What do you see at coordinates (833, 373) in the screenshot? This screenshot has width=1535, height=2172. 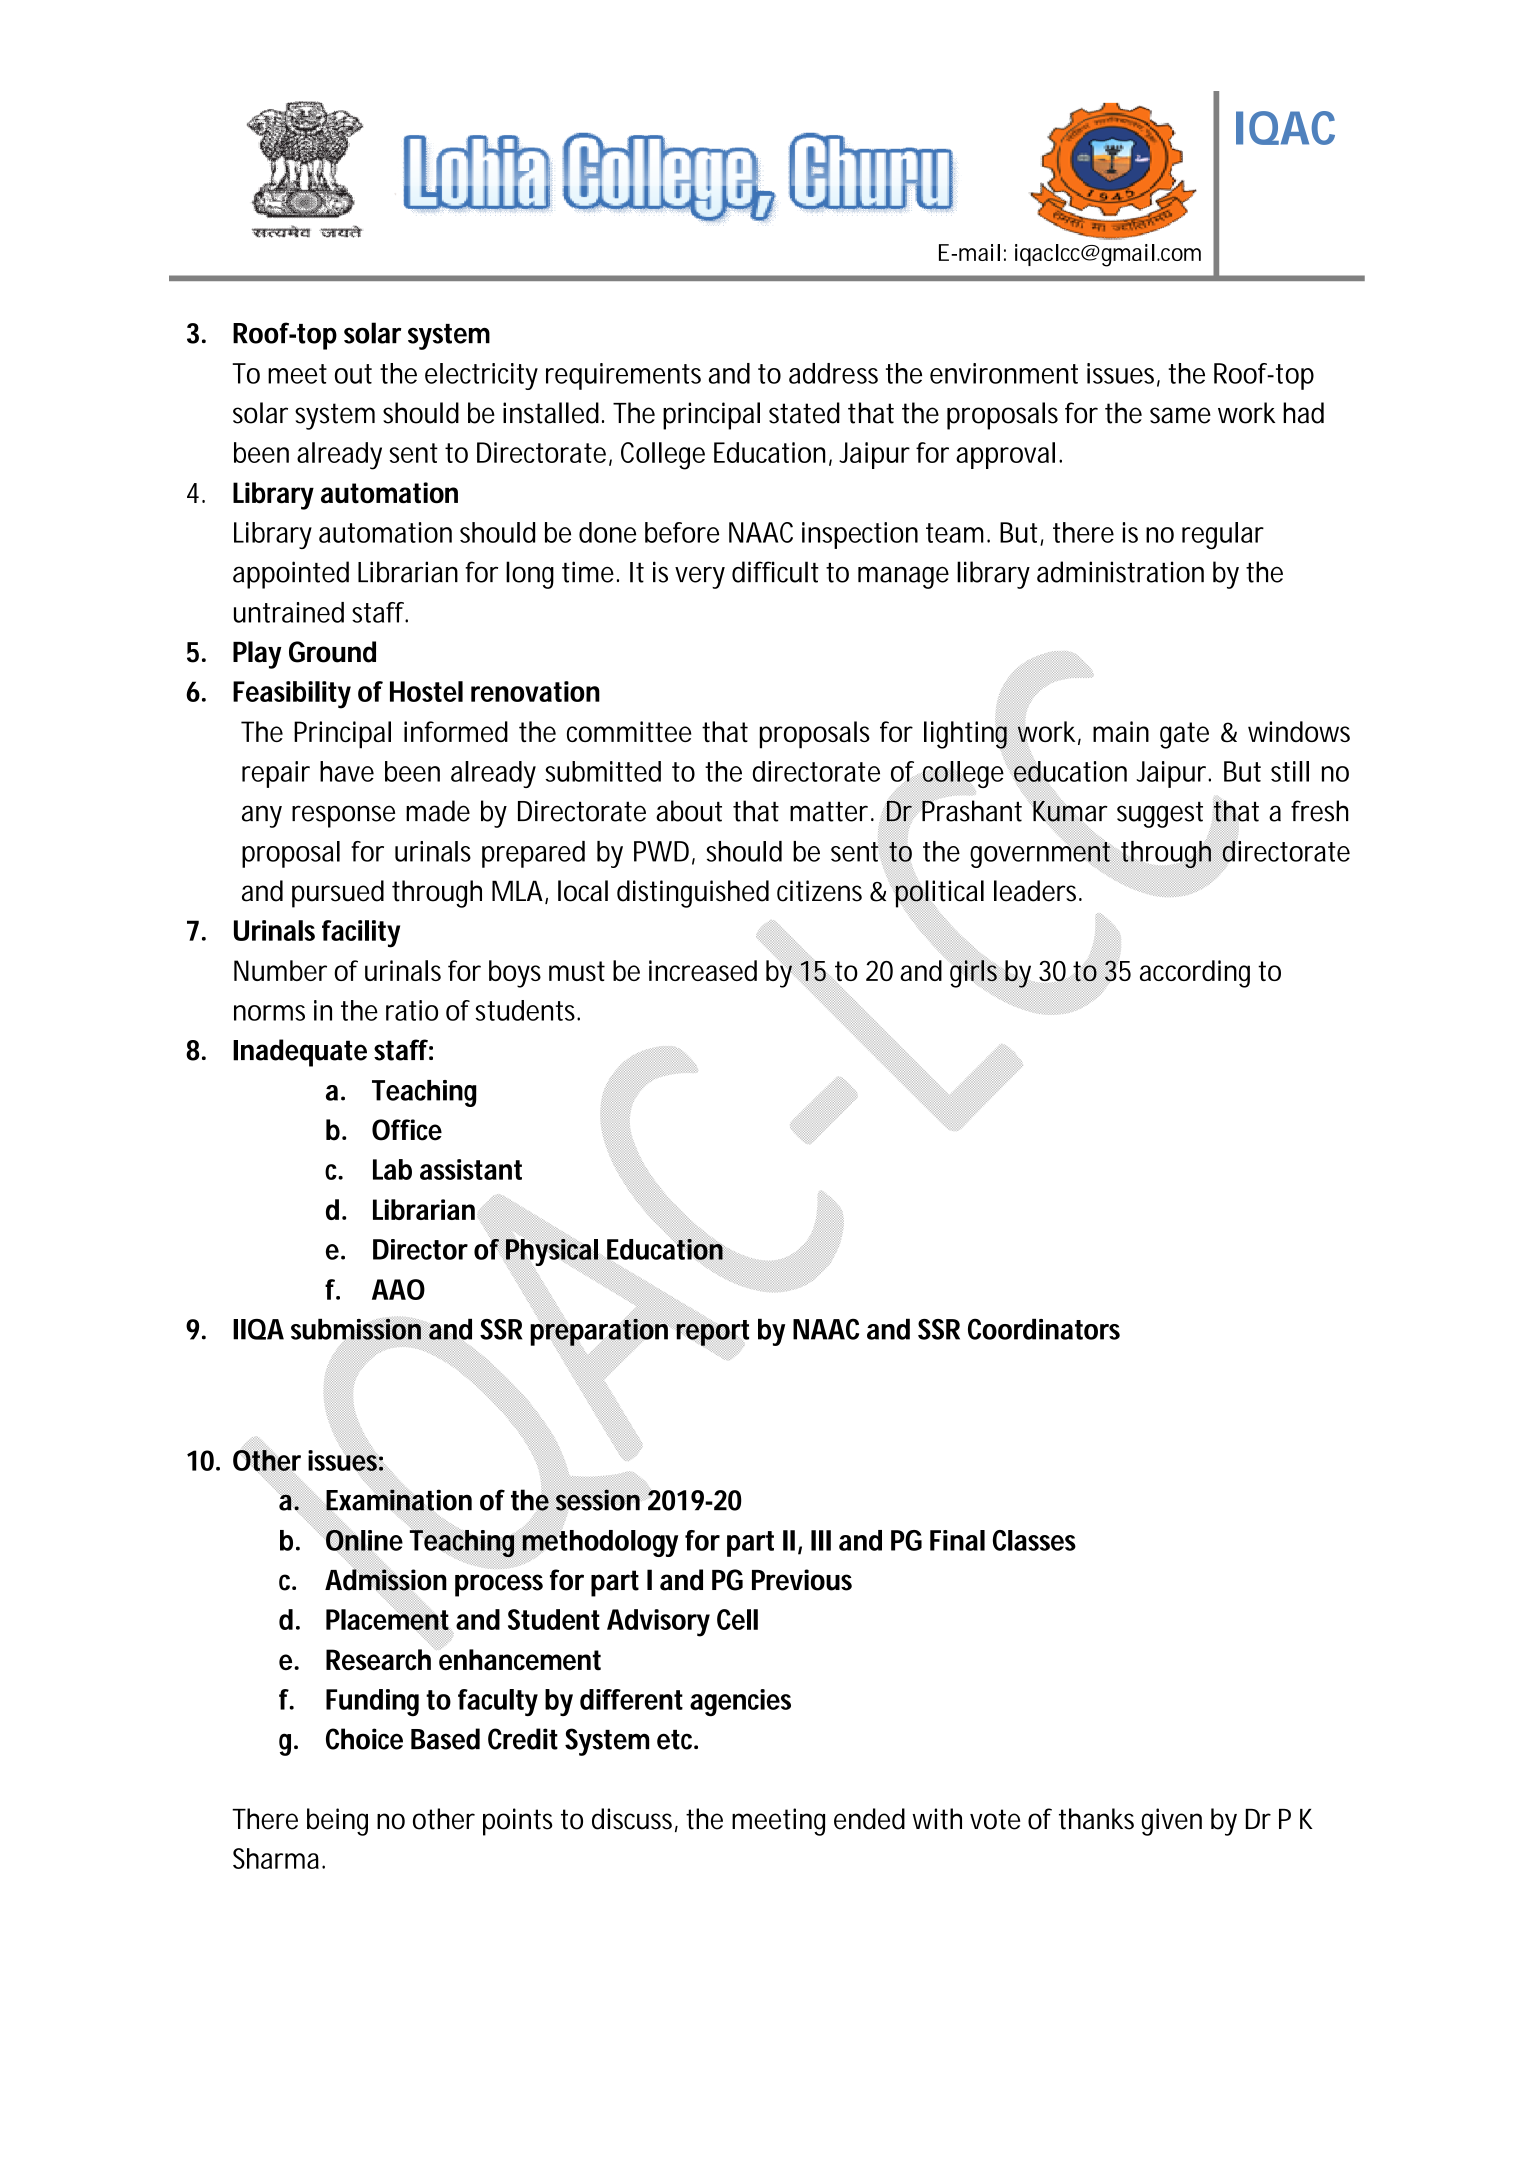 I see `address` at bounding box center [833, 373].
